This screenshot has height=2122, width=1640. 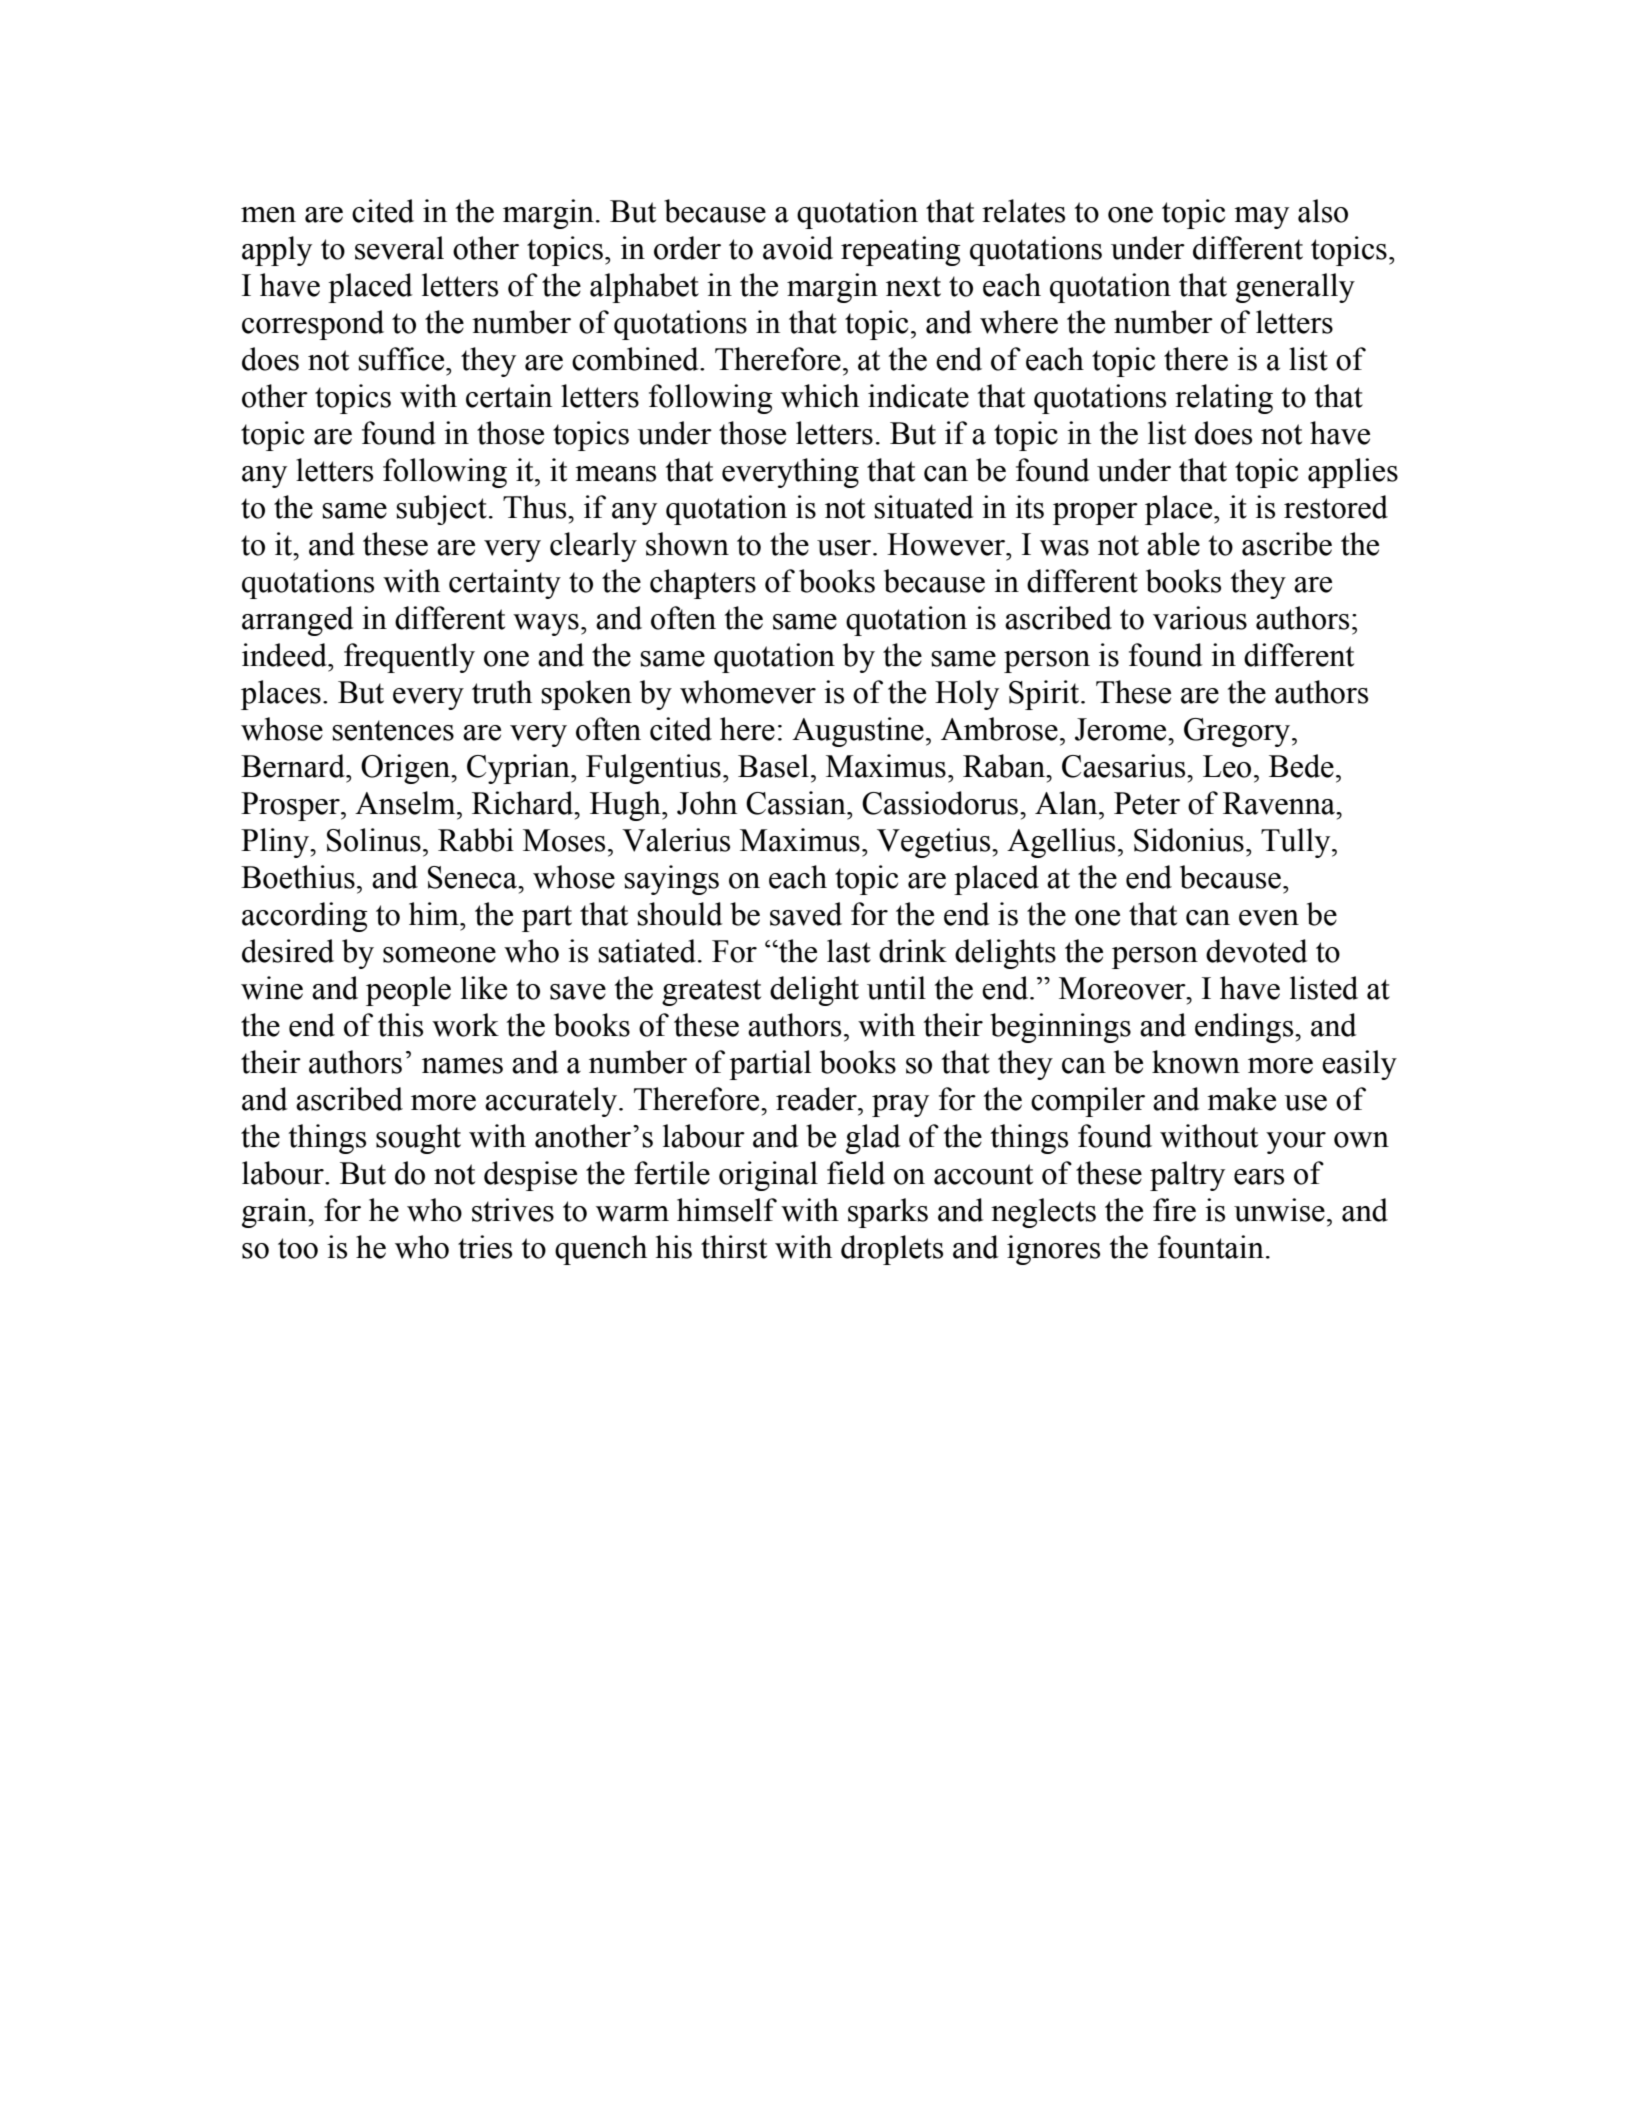 What do you see at coordinates (393, 730) in the screenshot?
I see `sentences` at bounding box center [393, 730].
